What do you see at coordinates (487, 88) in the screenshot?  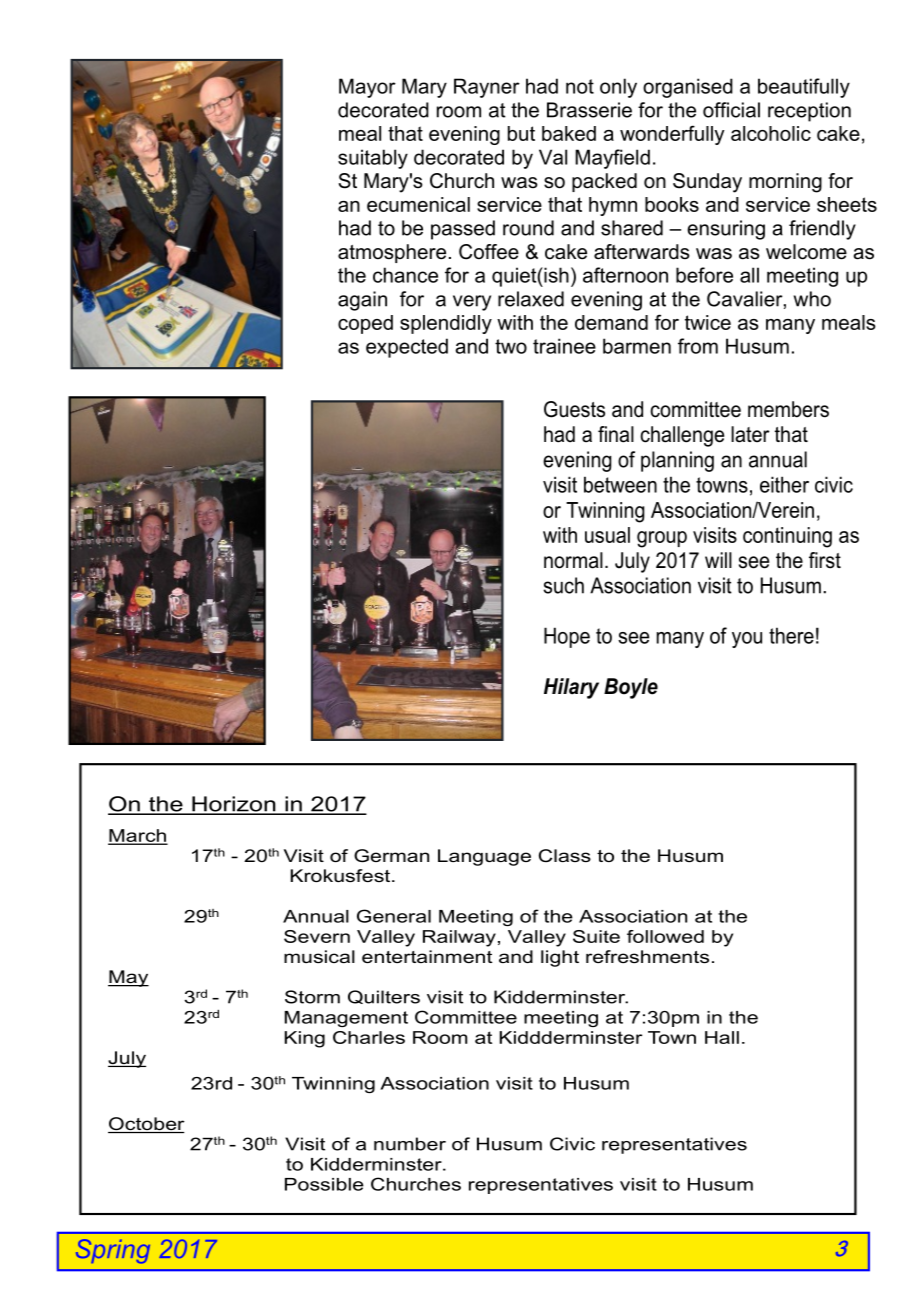 I see `Rayner` at bounding box center [487, 88].
